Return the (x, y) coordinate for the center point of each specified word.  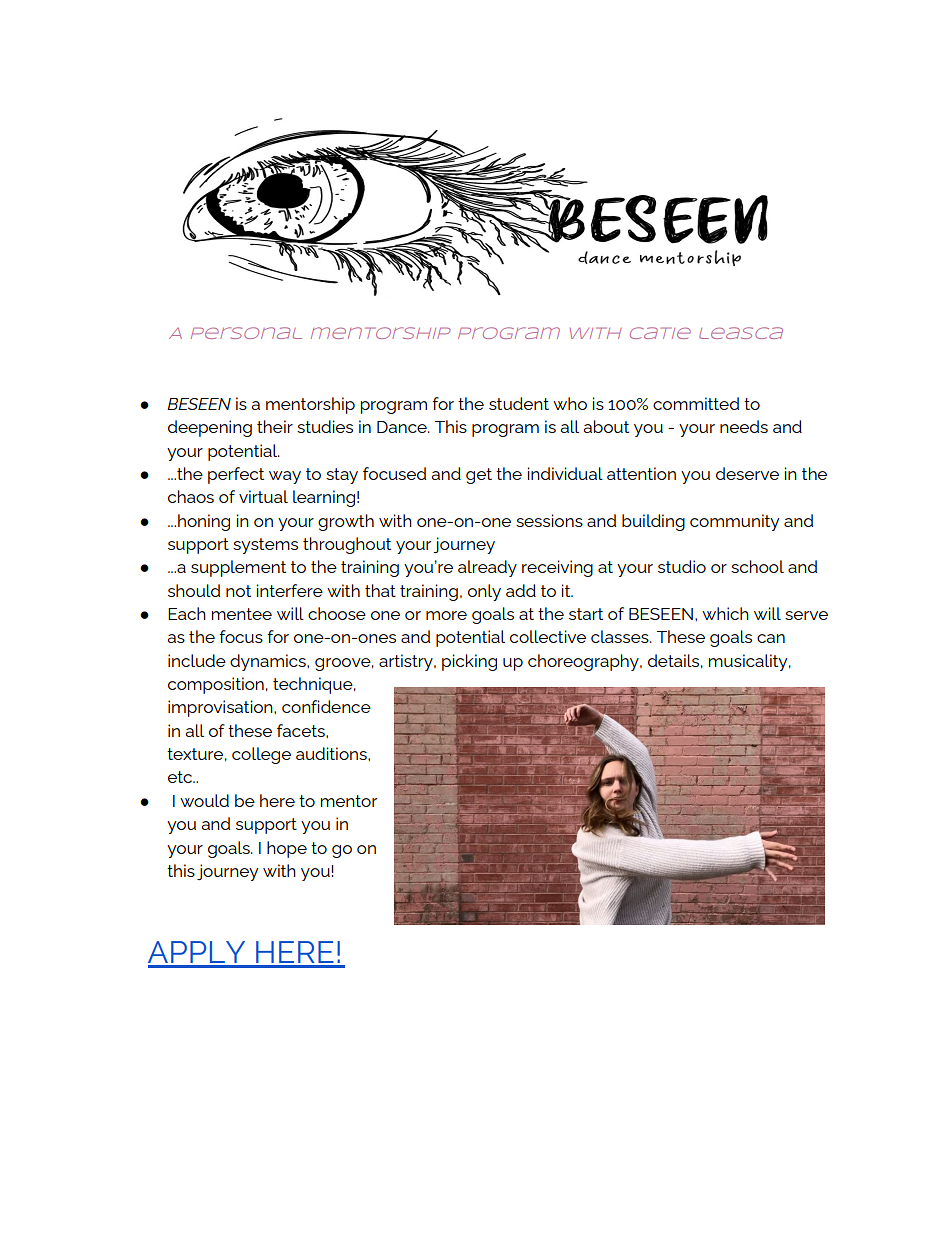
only (484, 592)
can (771, 638)
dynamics (269, 662)
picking (469, 662)
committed (696, 403)
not (238, 591)
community (734, 522)
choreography (584, 662)
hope (287, 849)
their (275, 426)
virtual (263, 496)
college (261, 755)
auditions (332, 753)
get (479, 476)
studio (682, 566)
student (519, 403)
